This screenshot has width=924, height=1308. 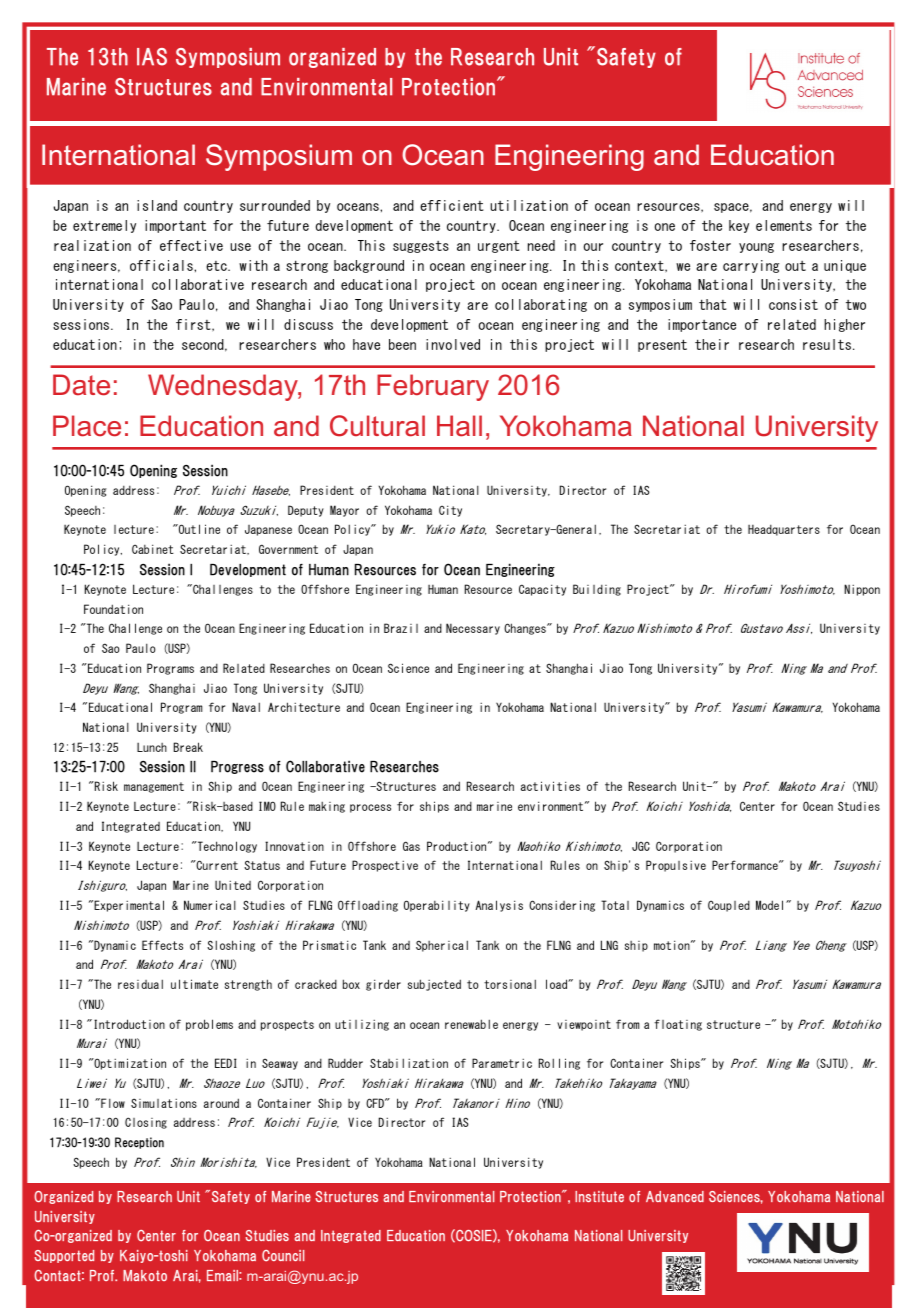 What do you see at coordinates (599, 1196) in the screenshot?
I see `Institute` at bounding box center [599, 1196].
